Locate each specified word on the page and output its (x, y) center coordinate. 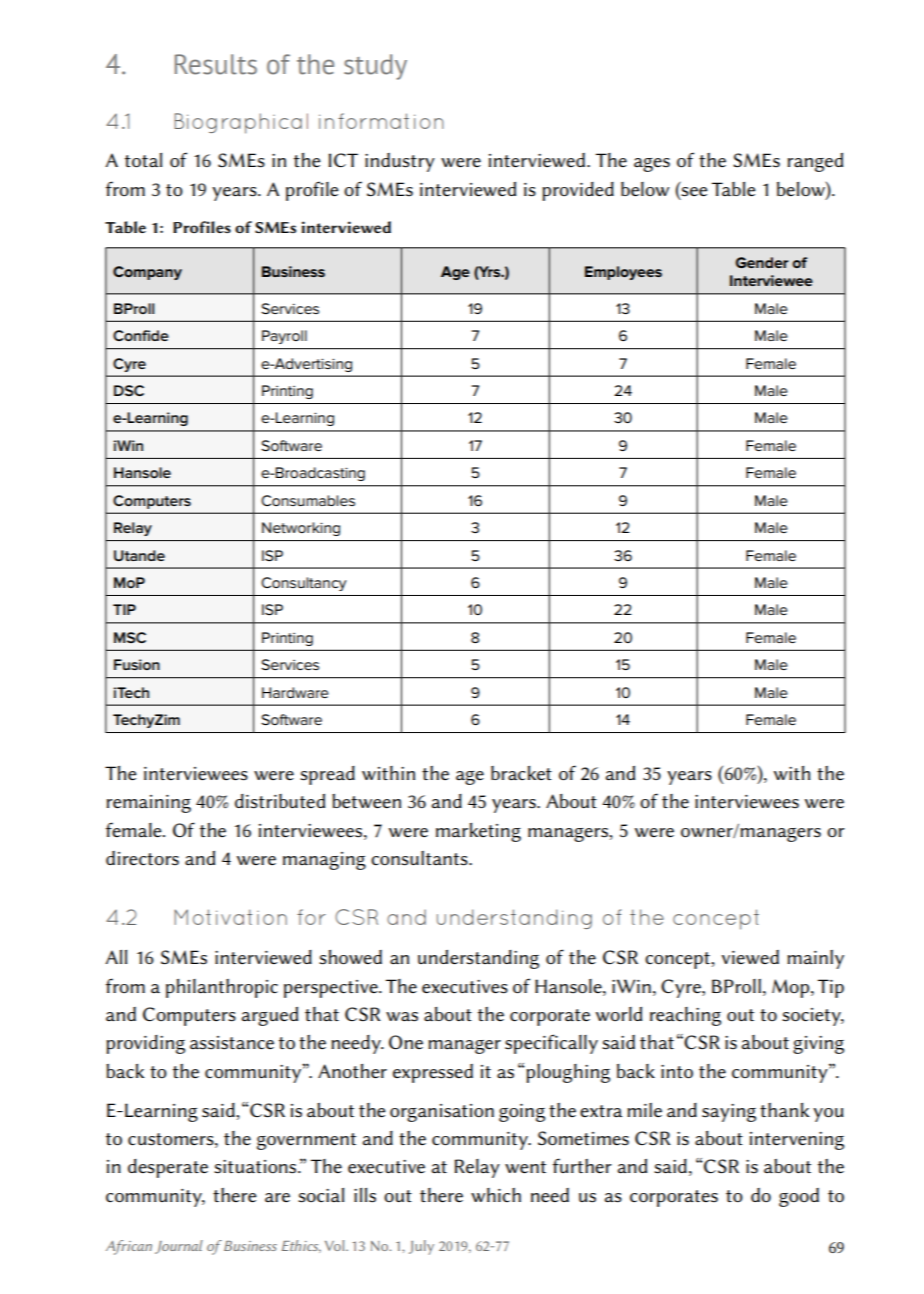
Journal (179, 1247)
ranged (815, 162)
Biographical (241, 123)
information (381, 121)
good (799, 1197)
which (496, 1195)
